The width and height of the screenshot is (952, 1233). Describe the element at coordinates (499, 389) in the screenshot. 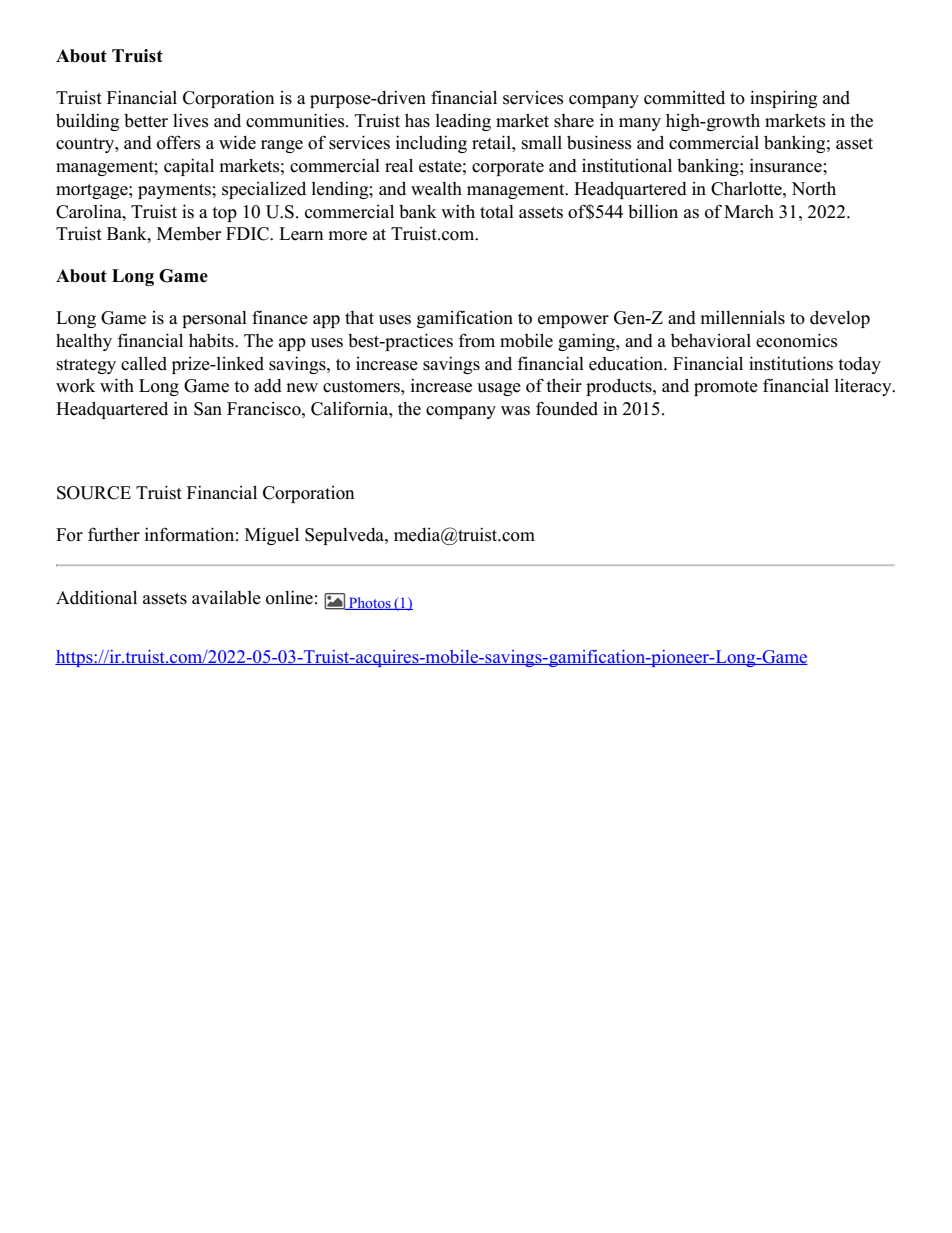

I see `usage` at that location.
